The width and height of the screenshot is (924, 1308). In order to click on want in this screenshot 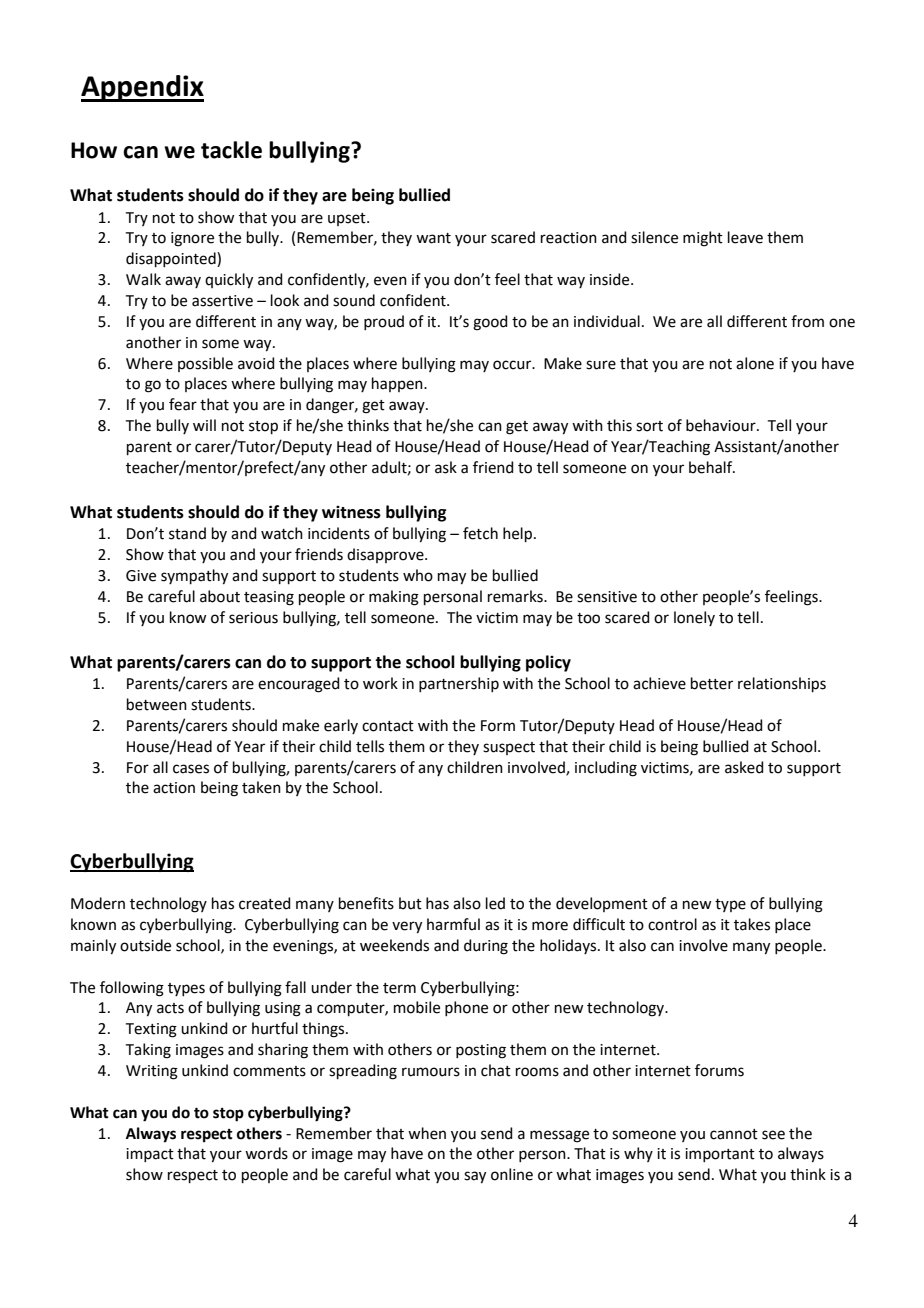, I will do `click(433, 238)`.
